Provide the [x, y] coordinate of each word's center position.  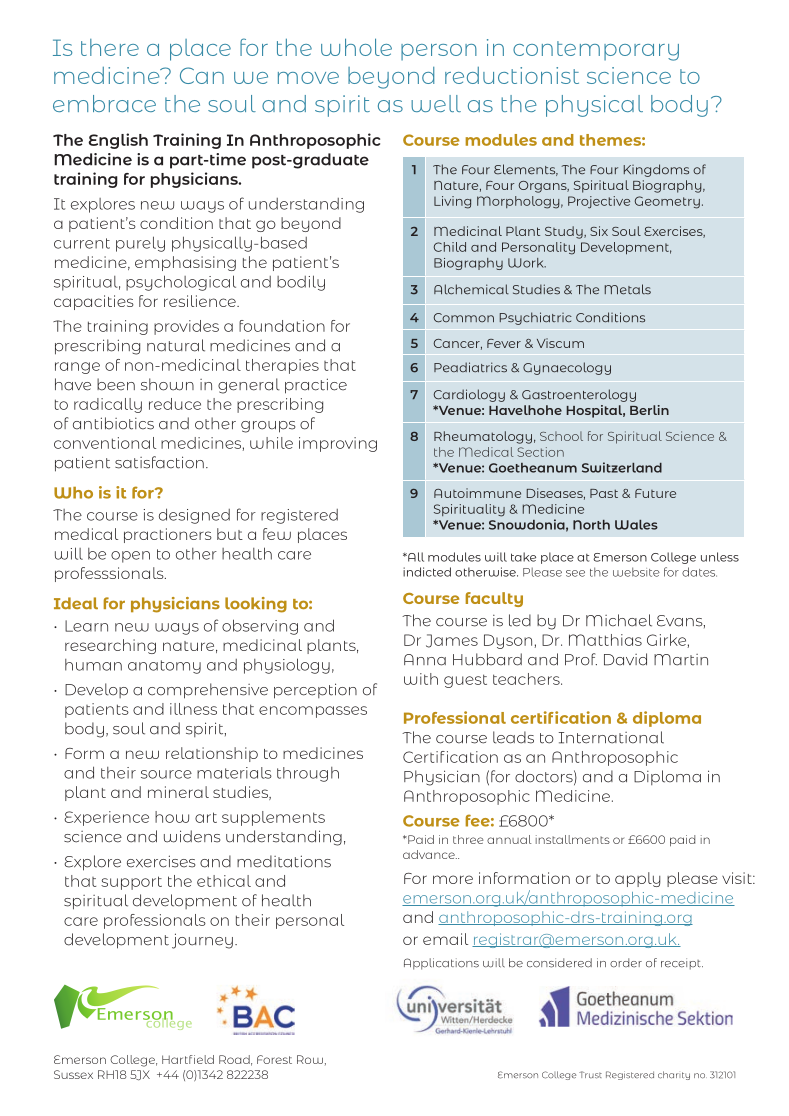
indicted [427, 572]
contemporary [596, 51]
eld [205, 1059]
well [436, 103]
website [636, 572]
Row [310, 1059]
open [130, 557]
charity [674, 1075]
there [110, 47]
